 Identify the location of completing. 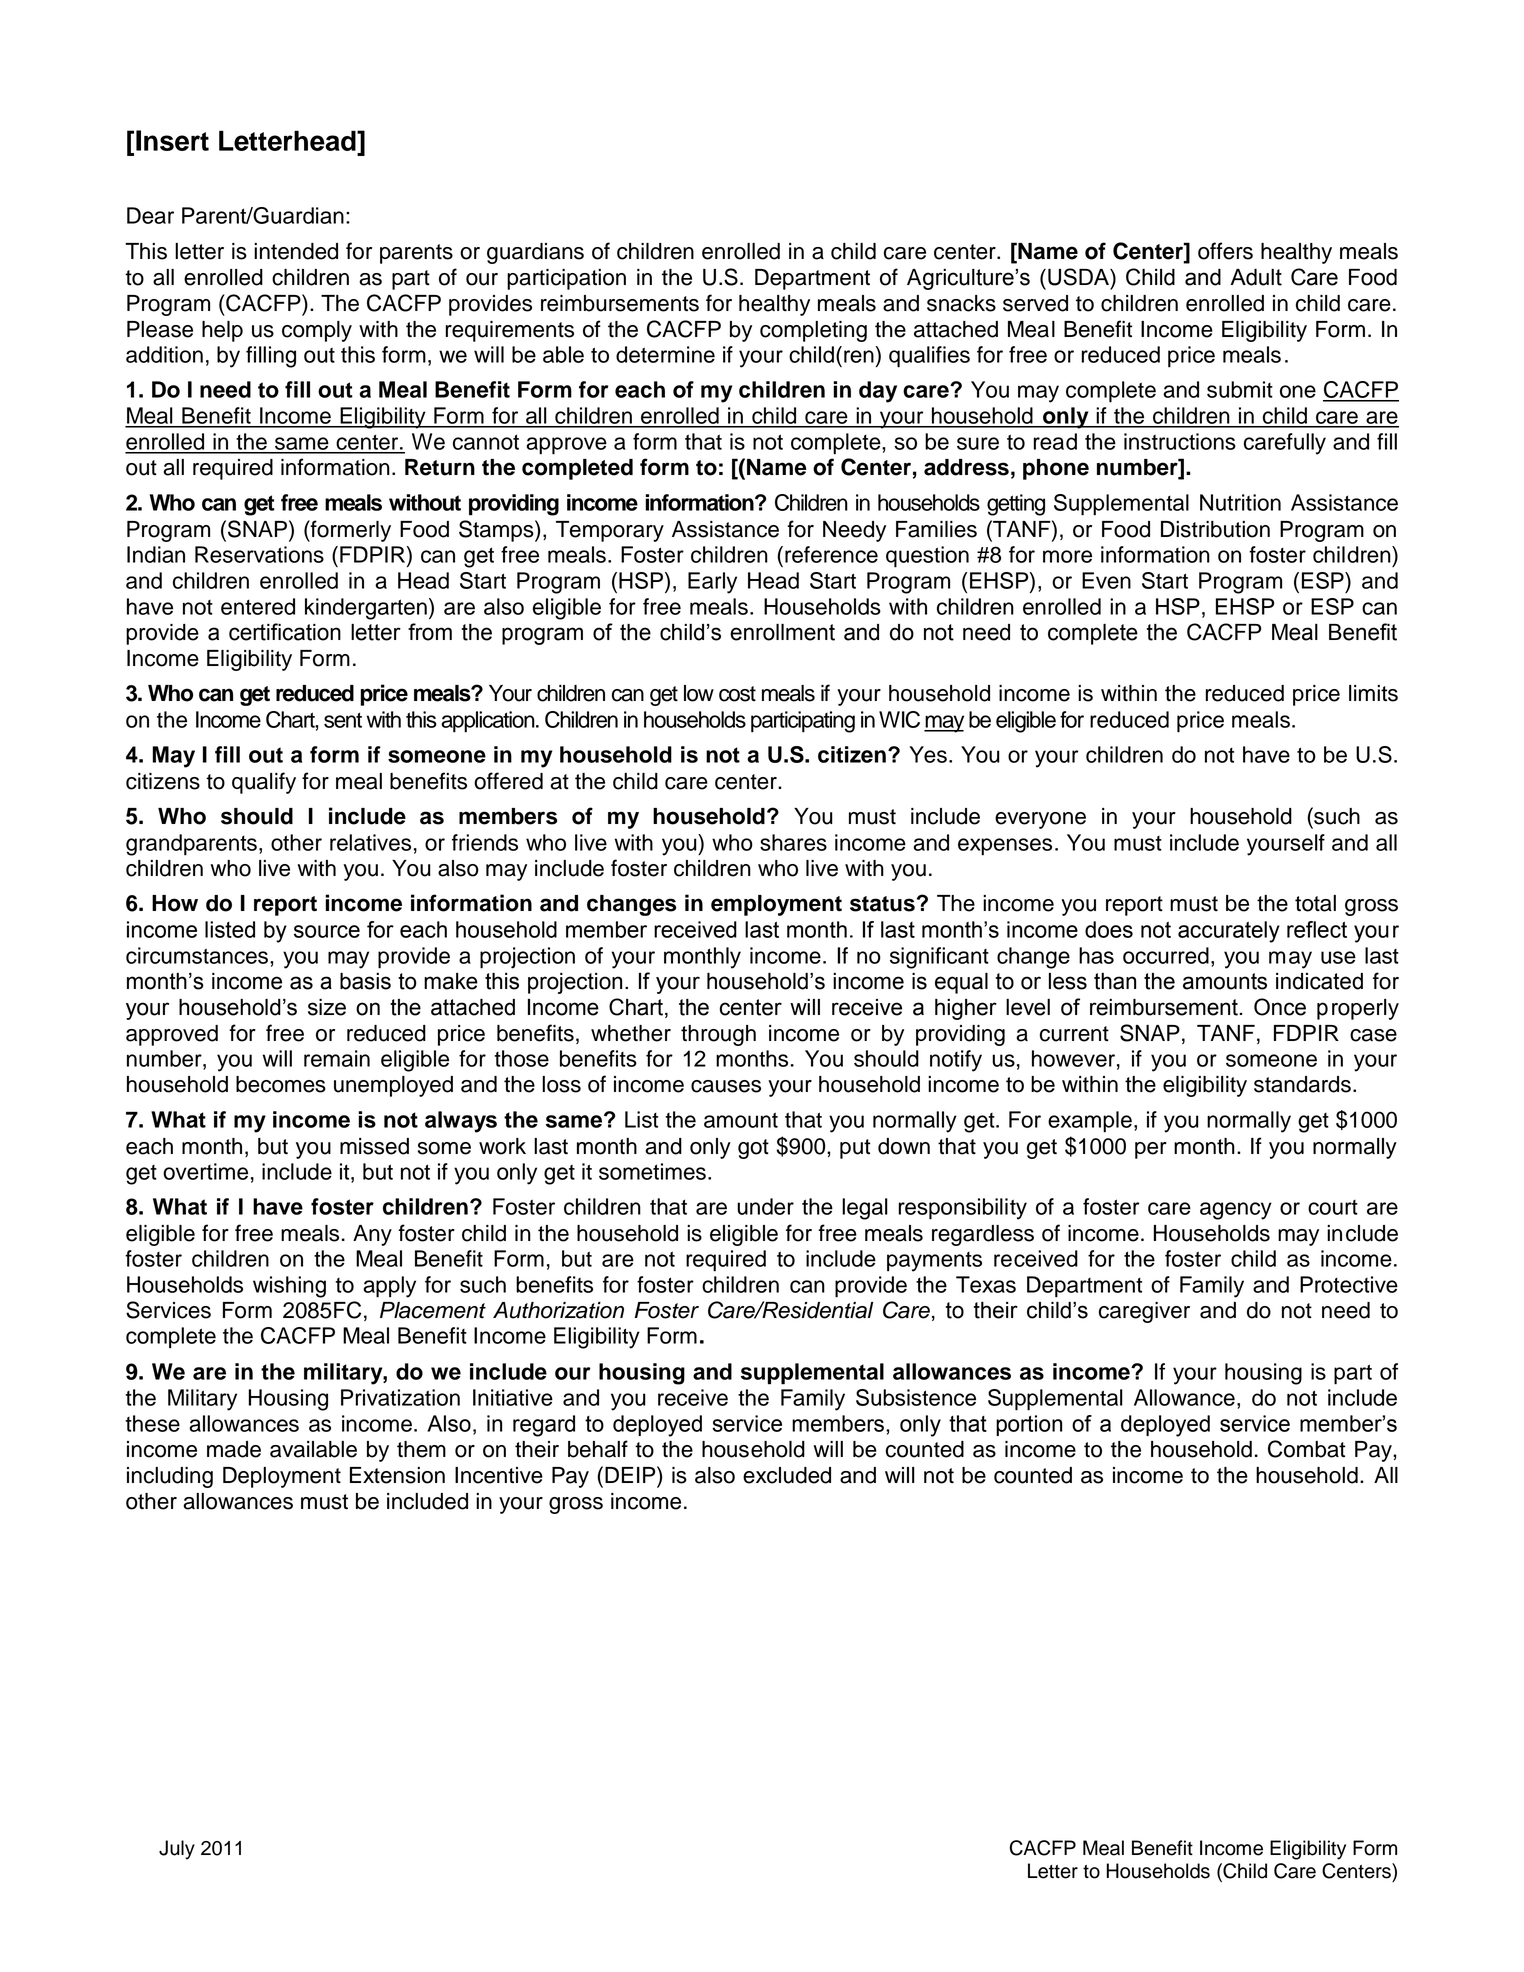
(813, 331).
